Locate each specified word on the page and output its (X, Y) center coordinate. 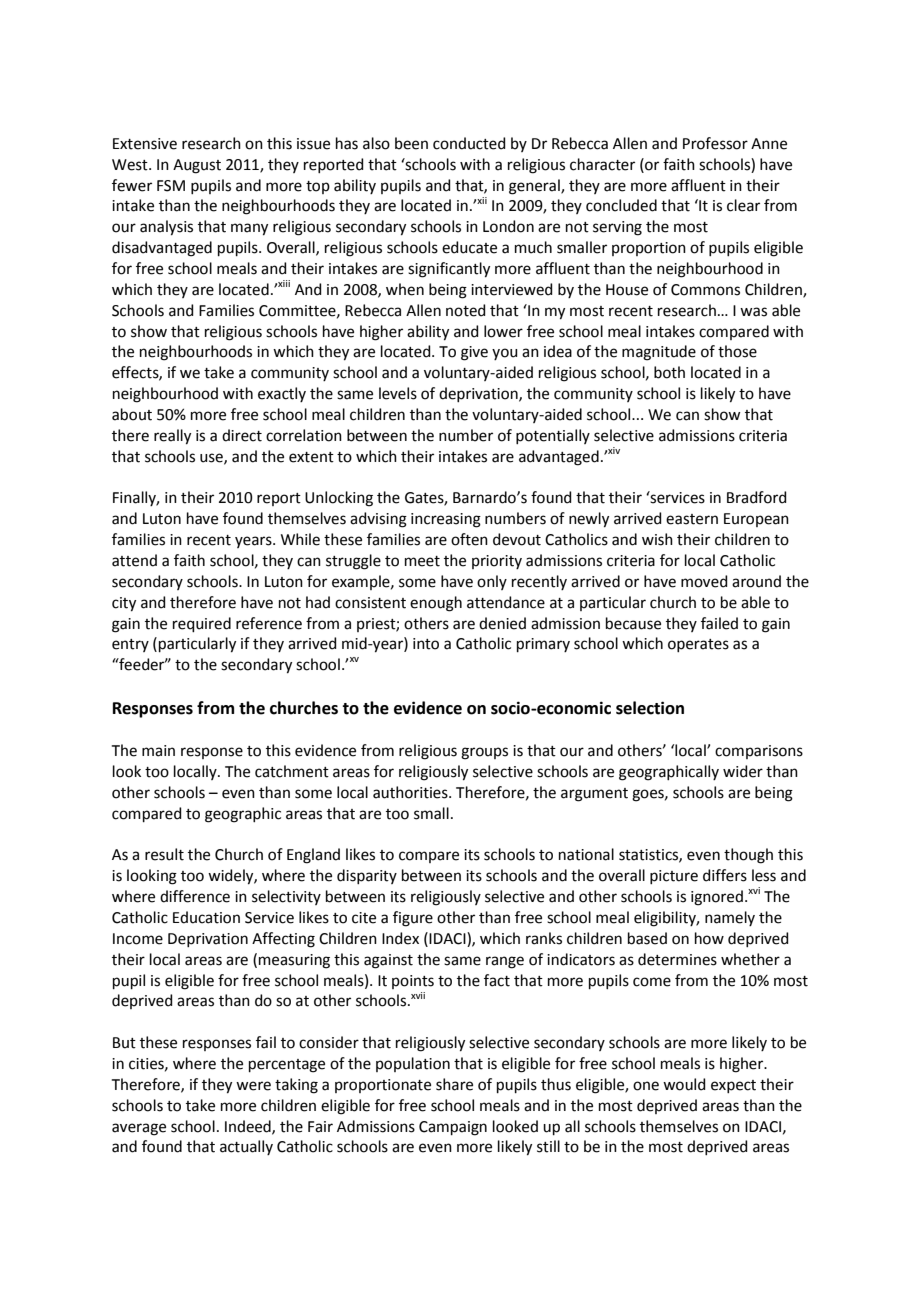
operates (698, 645)
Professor (715, 143)
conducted (469, 143)
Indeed (249, 1127)
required (202, 624)
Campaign (453, 1128)
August (197, 166)
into (426, 644)
